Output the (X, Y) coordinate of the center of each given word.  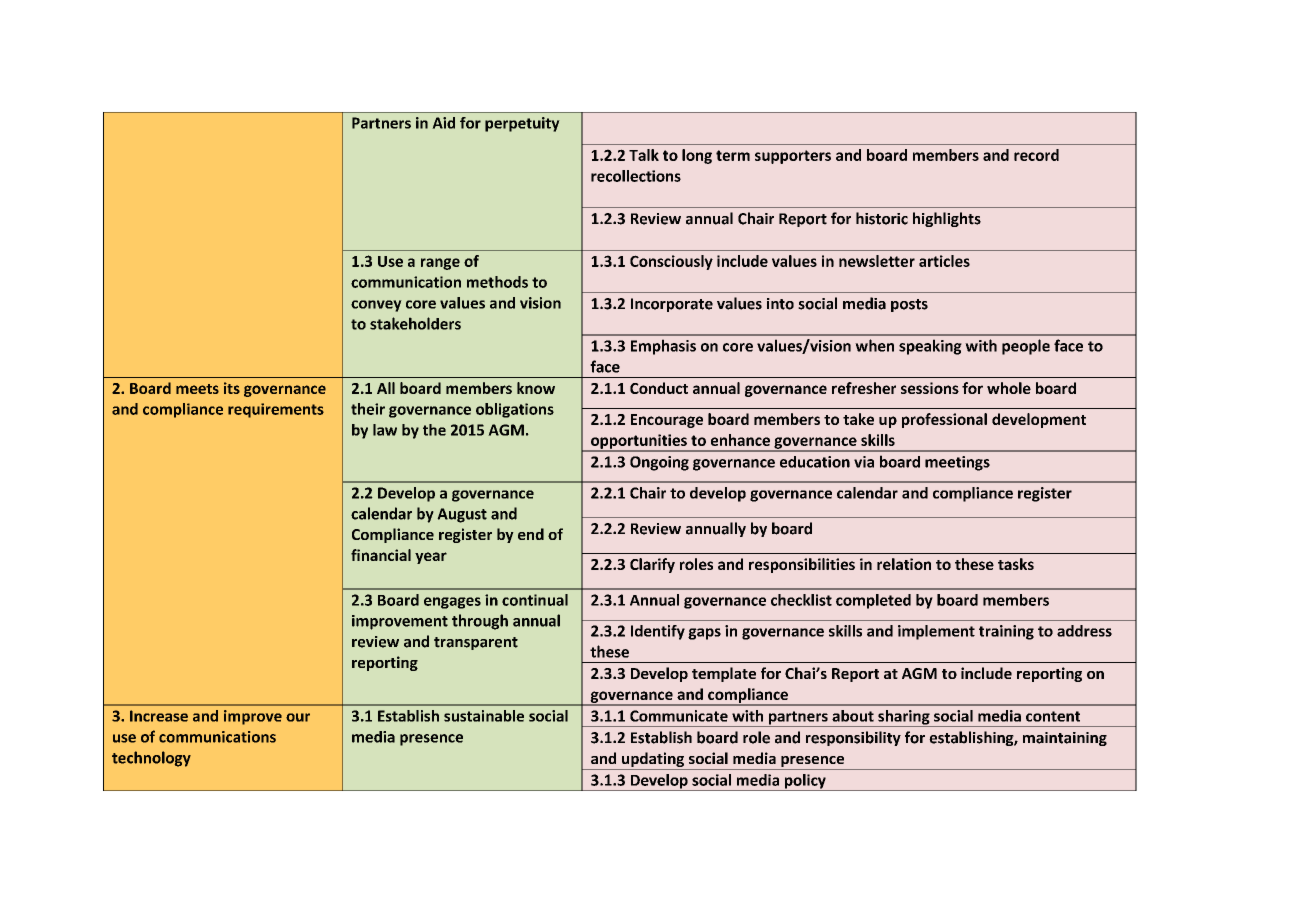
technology (151, 759)
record (1036, 155)
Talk (644, 155)
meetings (957, 463)
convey (376, 306)
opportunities (639, 442)
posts (909, 305)
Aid (443, 123)
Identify (658, 632)
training (1006, 632)
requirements (276, 410)
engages (452, 603)
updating (653, 759)
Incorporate (672, 305)
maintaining (1065, 739)
